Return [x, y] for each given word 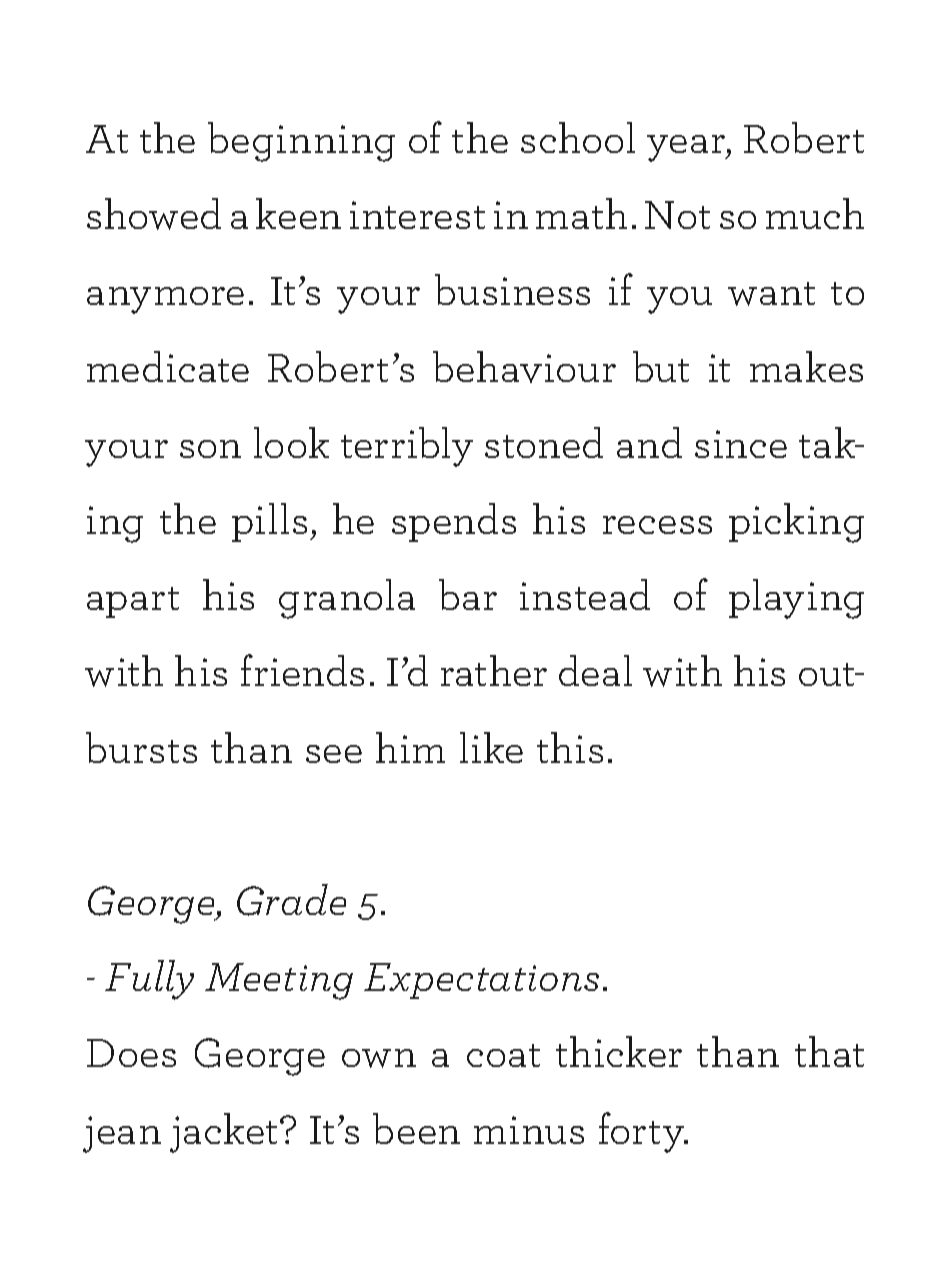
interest [417, 215]
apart [133, 602]
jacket [223, 1133]
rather [494, 670]
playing [796, 599]
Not [677, 215]
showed [154, 214]
